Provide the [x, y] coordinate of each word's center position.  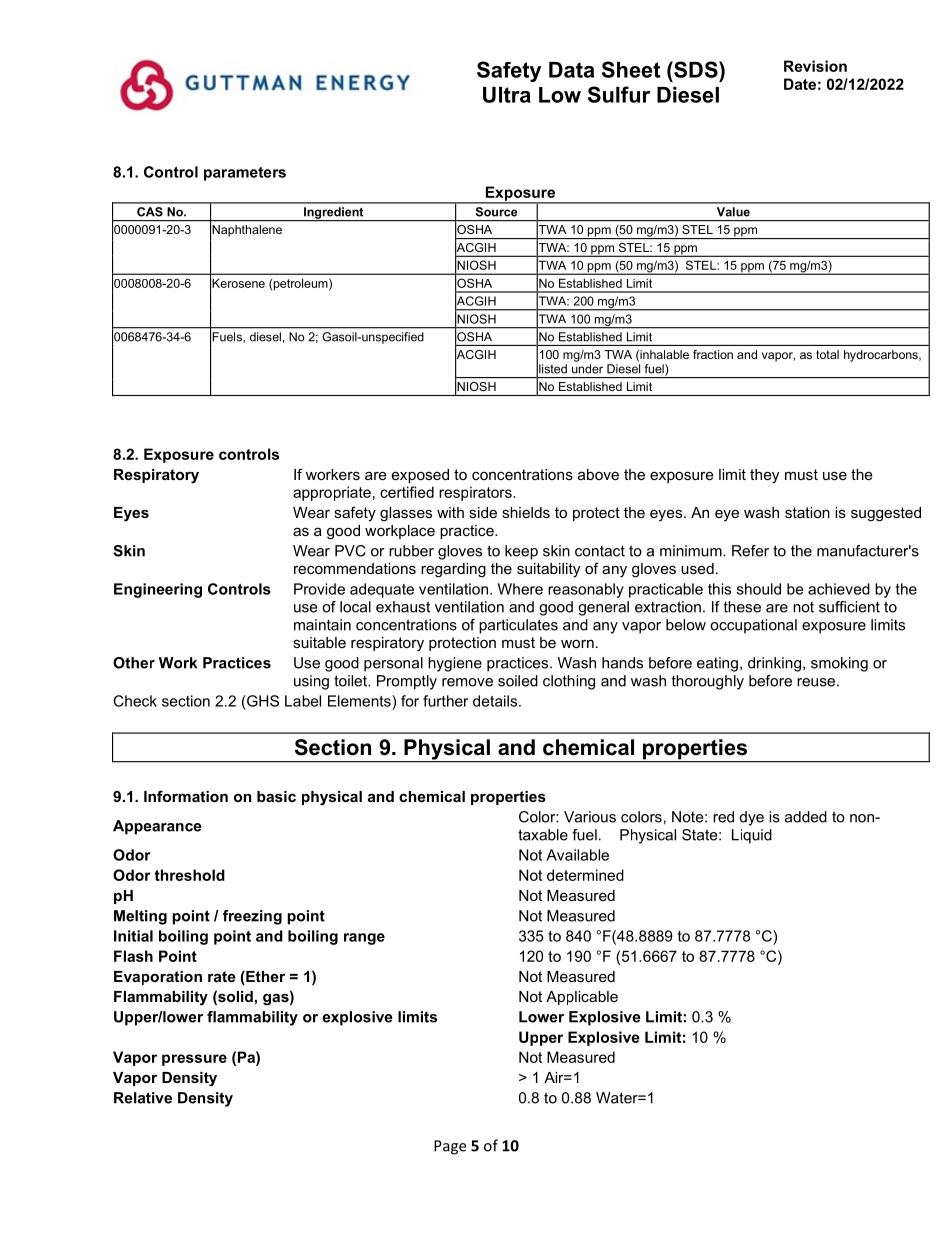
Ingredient [334, 214]
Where [520, 589]
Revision [815, 66]
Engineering [158, 590]
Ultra [507, 95]
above [598, 474]
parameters [245, 174]
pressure [194, 1060]
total [827, 354]
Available [577, 855]
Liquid [752, 836]
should [759, 589]
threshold [189, 875]
